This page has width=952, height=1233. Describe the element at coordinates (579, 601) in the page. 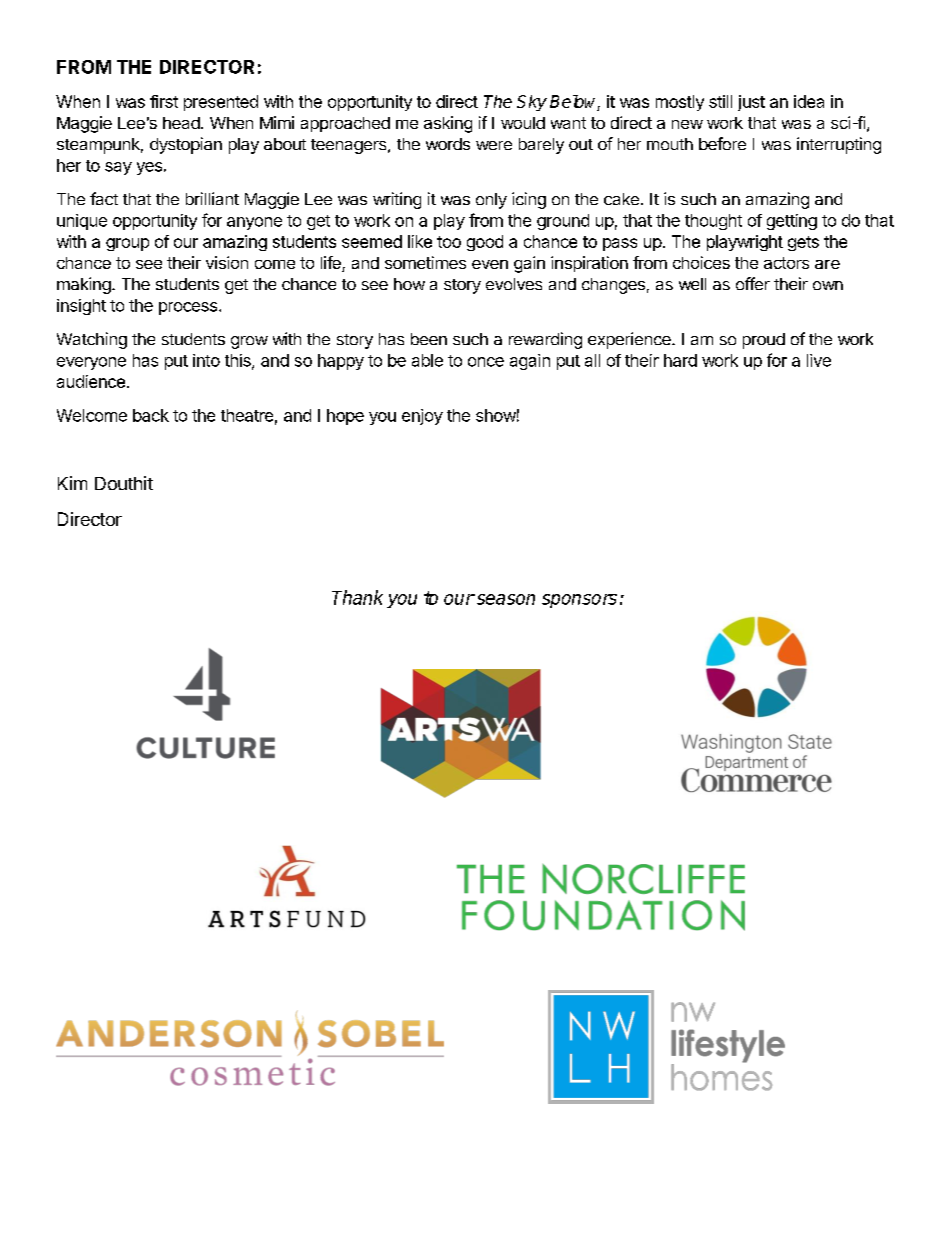

I see `sponsors` at that location.
